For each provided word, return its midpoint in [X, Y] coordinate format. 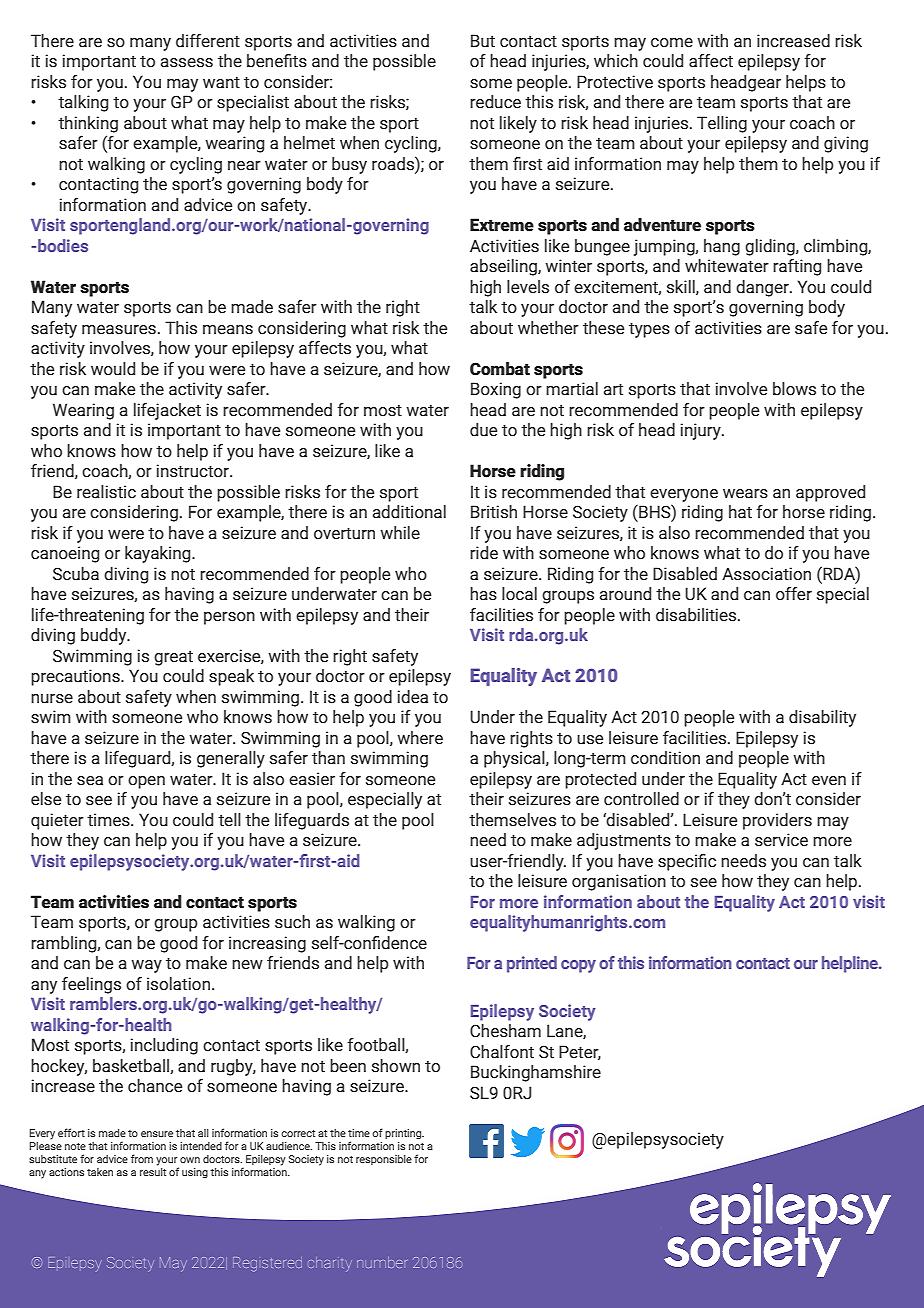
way [146, 966]
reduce [495, 102]
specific [687, 862]
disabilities [697, 615]
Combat [500, 369]
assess [187, 63]
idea [412, 697]
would [113, 369]
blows [794, 389]
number [382, 1262]
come [672, 43]
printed [532, 964]
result [153, 1170]
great [173, 658]
